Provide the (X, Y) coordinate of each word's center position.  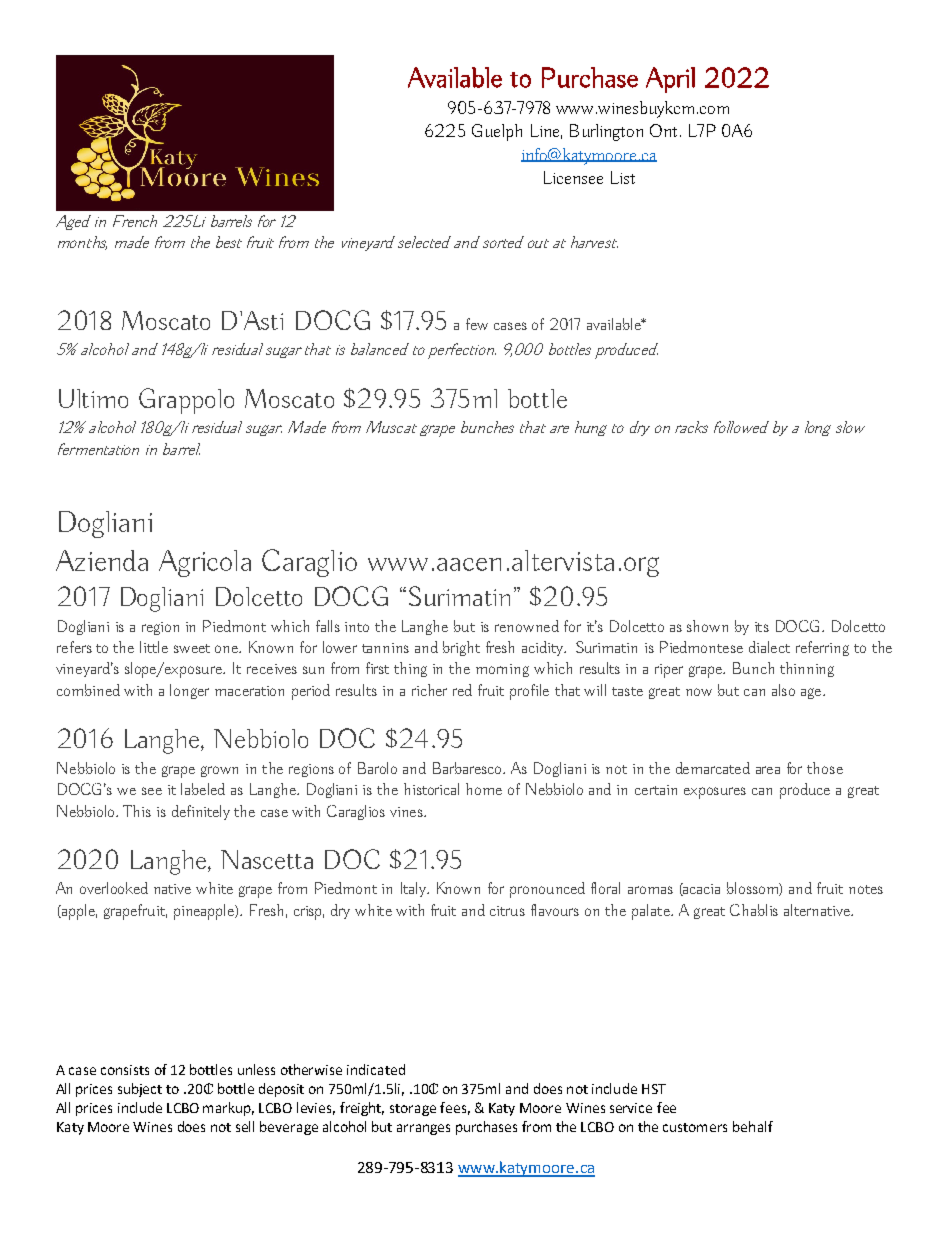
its (762, 627)
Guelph (497, 132)
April (670, 80)
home (484, 789)
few (477, 324)
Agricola (205, 563)
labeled (203, 789)
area (768, 770)
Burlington (606, 132)
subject (140, 1090)
